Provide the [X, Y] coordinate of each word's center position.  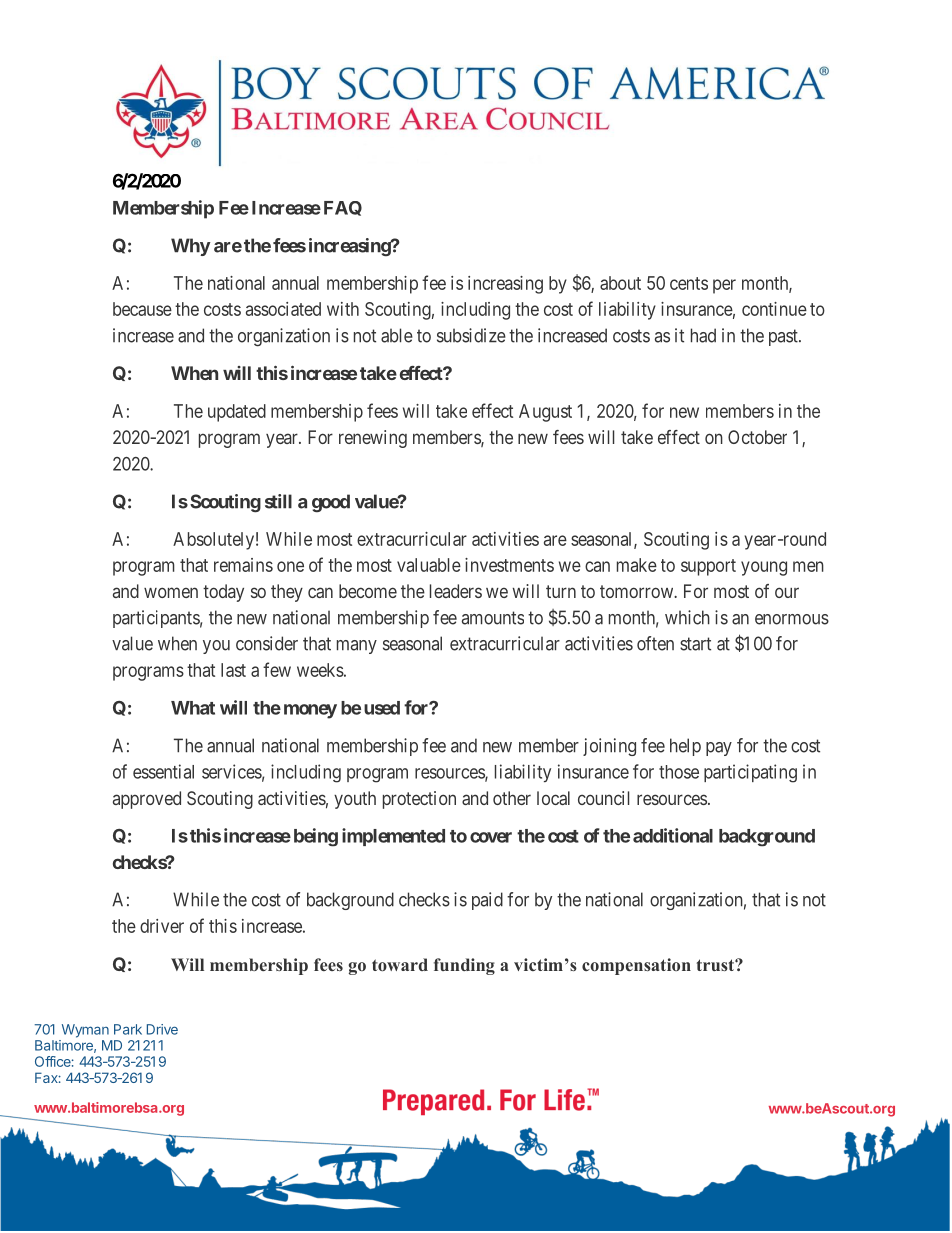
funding [464, 966]
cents [689, 283]
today [223, 593]
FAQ [343, 208]
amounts [493, 618]
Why [191, 247]
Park [128, 1029]
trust [716, 965]
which [687, 617]
